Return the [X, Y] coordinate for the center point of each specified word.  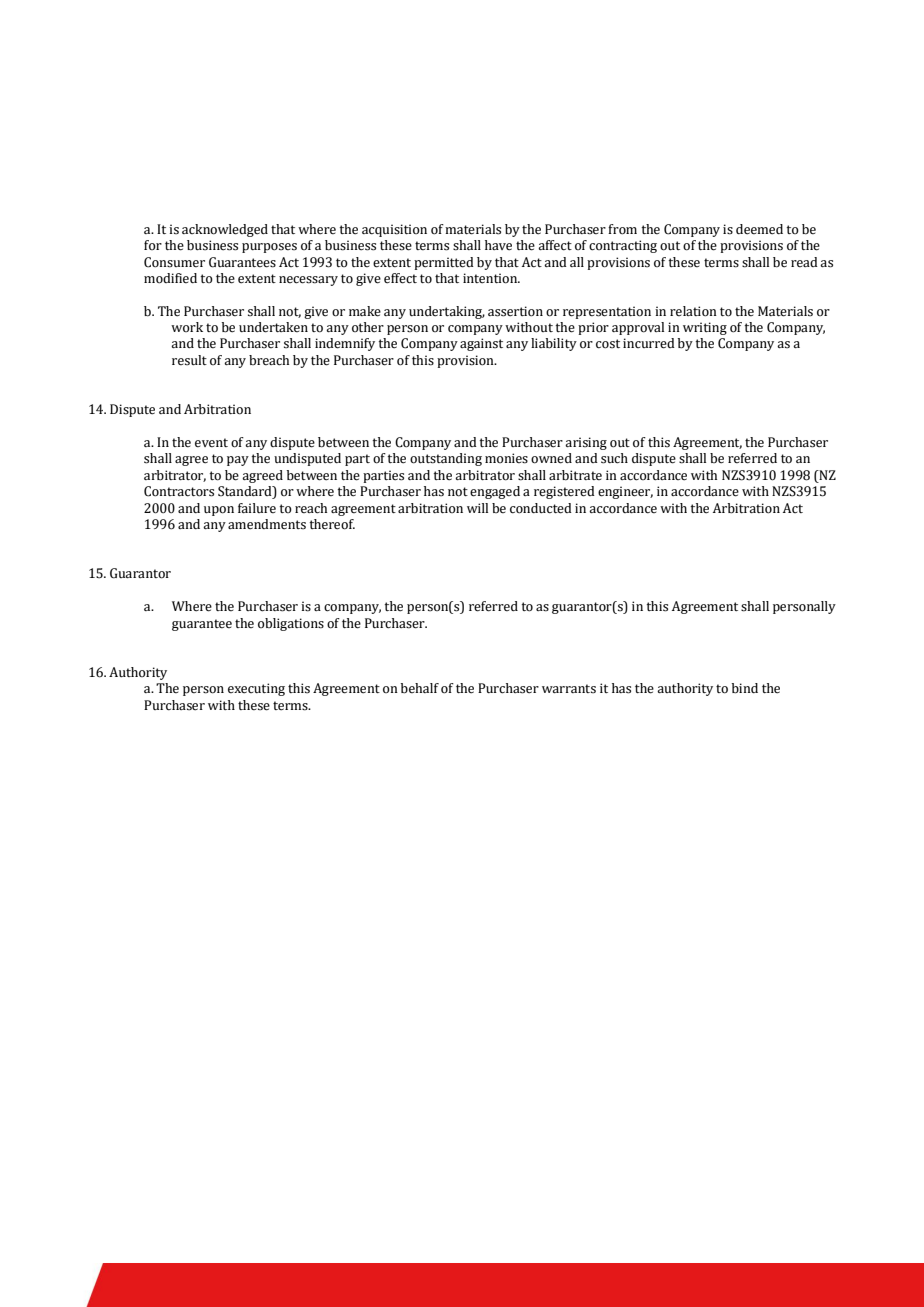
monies [506, 458]
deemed [759, 229]
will [477, 508]
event [211, 442]
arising [586, 443]
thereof [332, 524]
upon [219, 511]
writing [705, 328]
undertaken [273, 327]
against [481, 344]
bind [745, 688]
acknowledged [225, 230]
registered [564, 492]
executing [256, 689]
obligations [291, 624]
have [498, 245]
